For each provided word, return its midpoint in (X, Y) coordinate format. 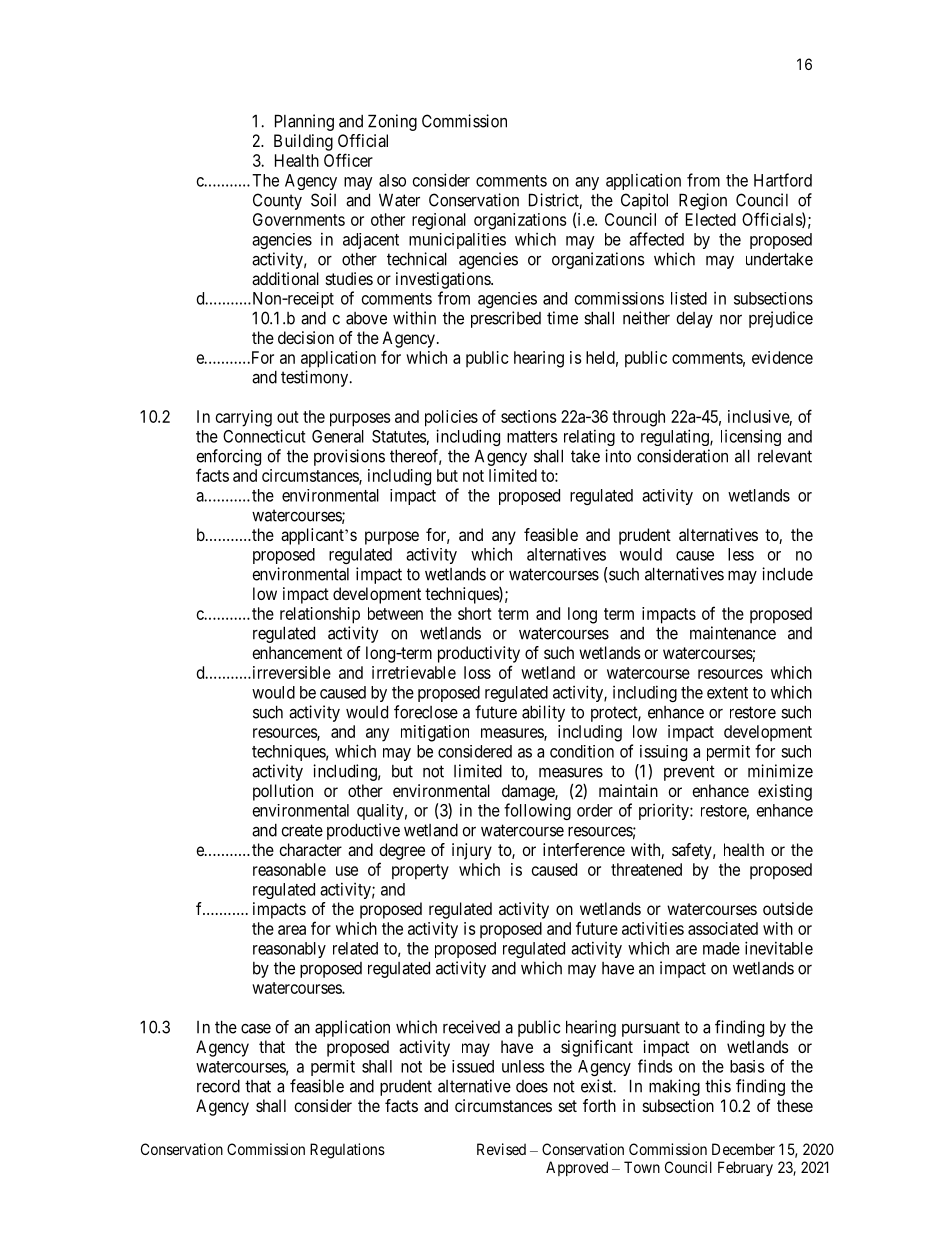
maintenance (733, 633)
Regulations (347, 1151)
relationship (320, 615)
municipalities (457, 241)
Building (303, 142)
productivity (479, 654)
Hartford (783, 180)
